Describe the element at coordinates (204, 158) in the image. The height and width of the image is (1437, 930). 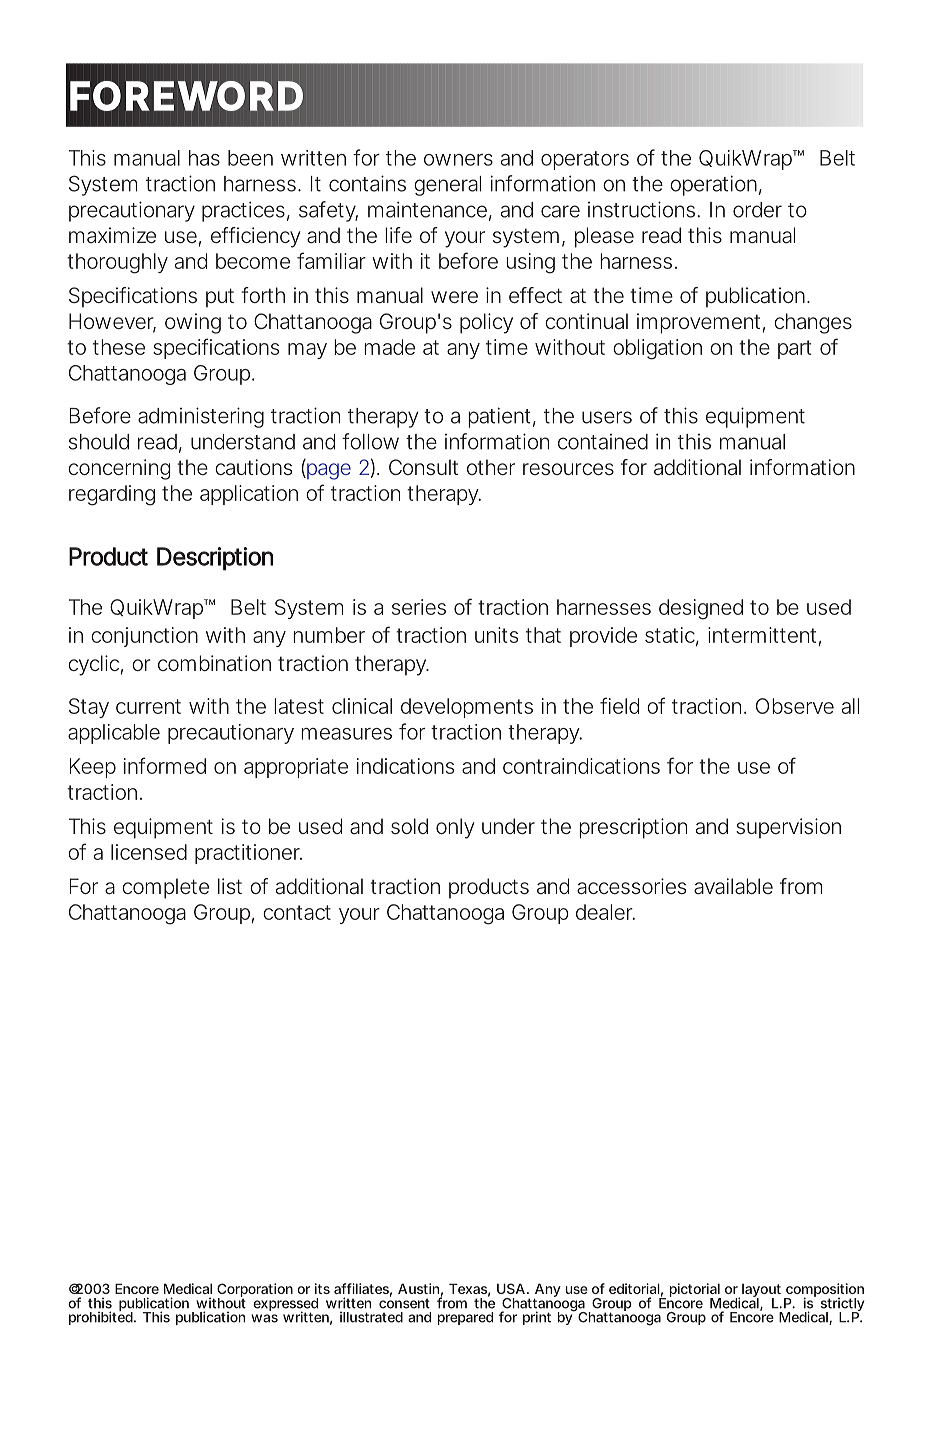
I see `has` at that location.
